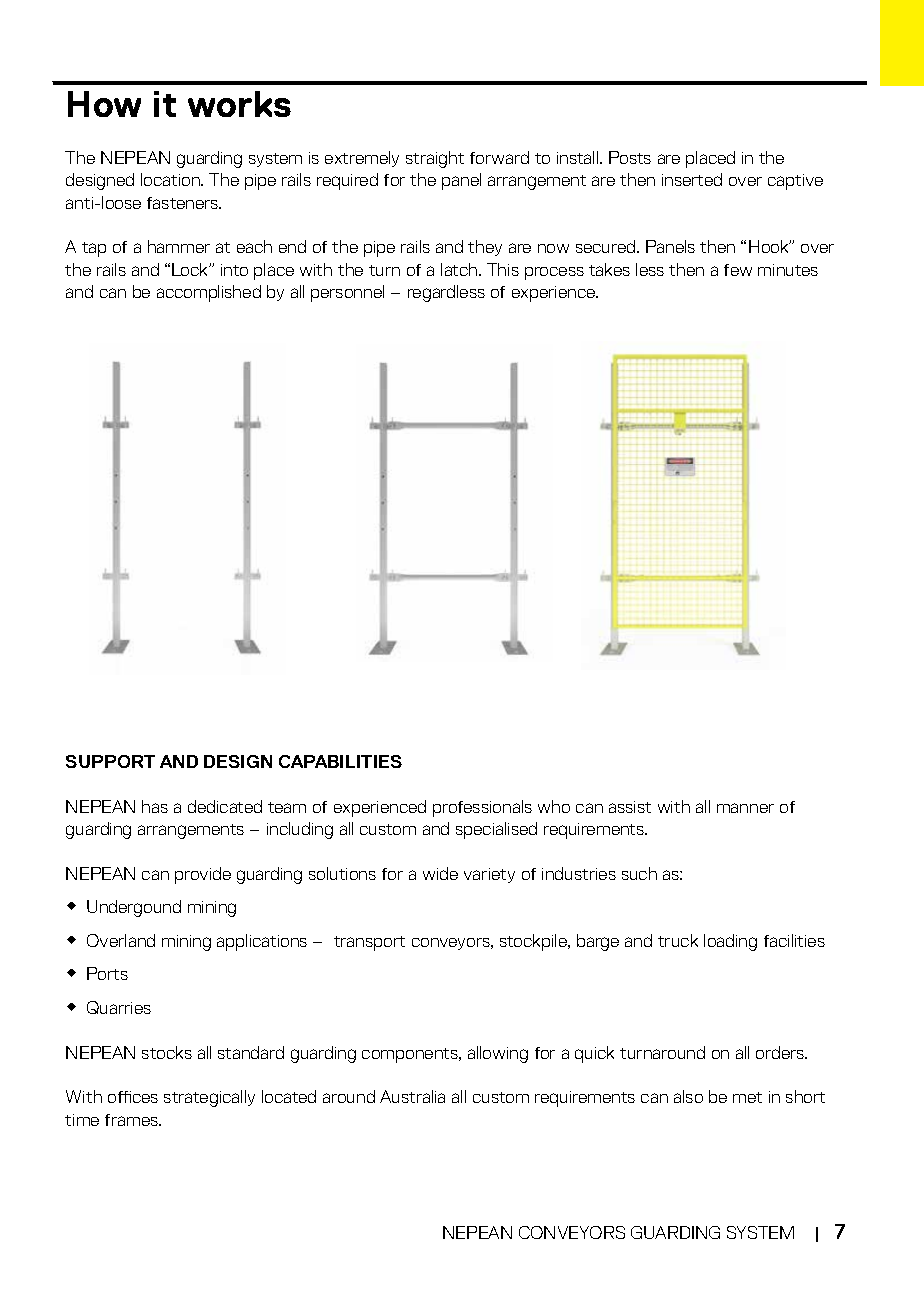 The width and height of the image is (924, 1308). Describe the element at coordinates (171, 179) in the image. I see `location` at that location.
